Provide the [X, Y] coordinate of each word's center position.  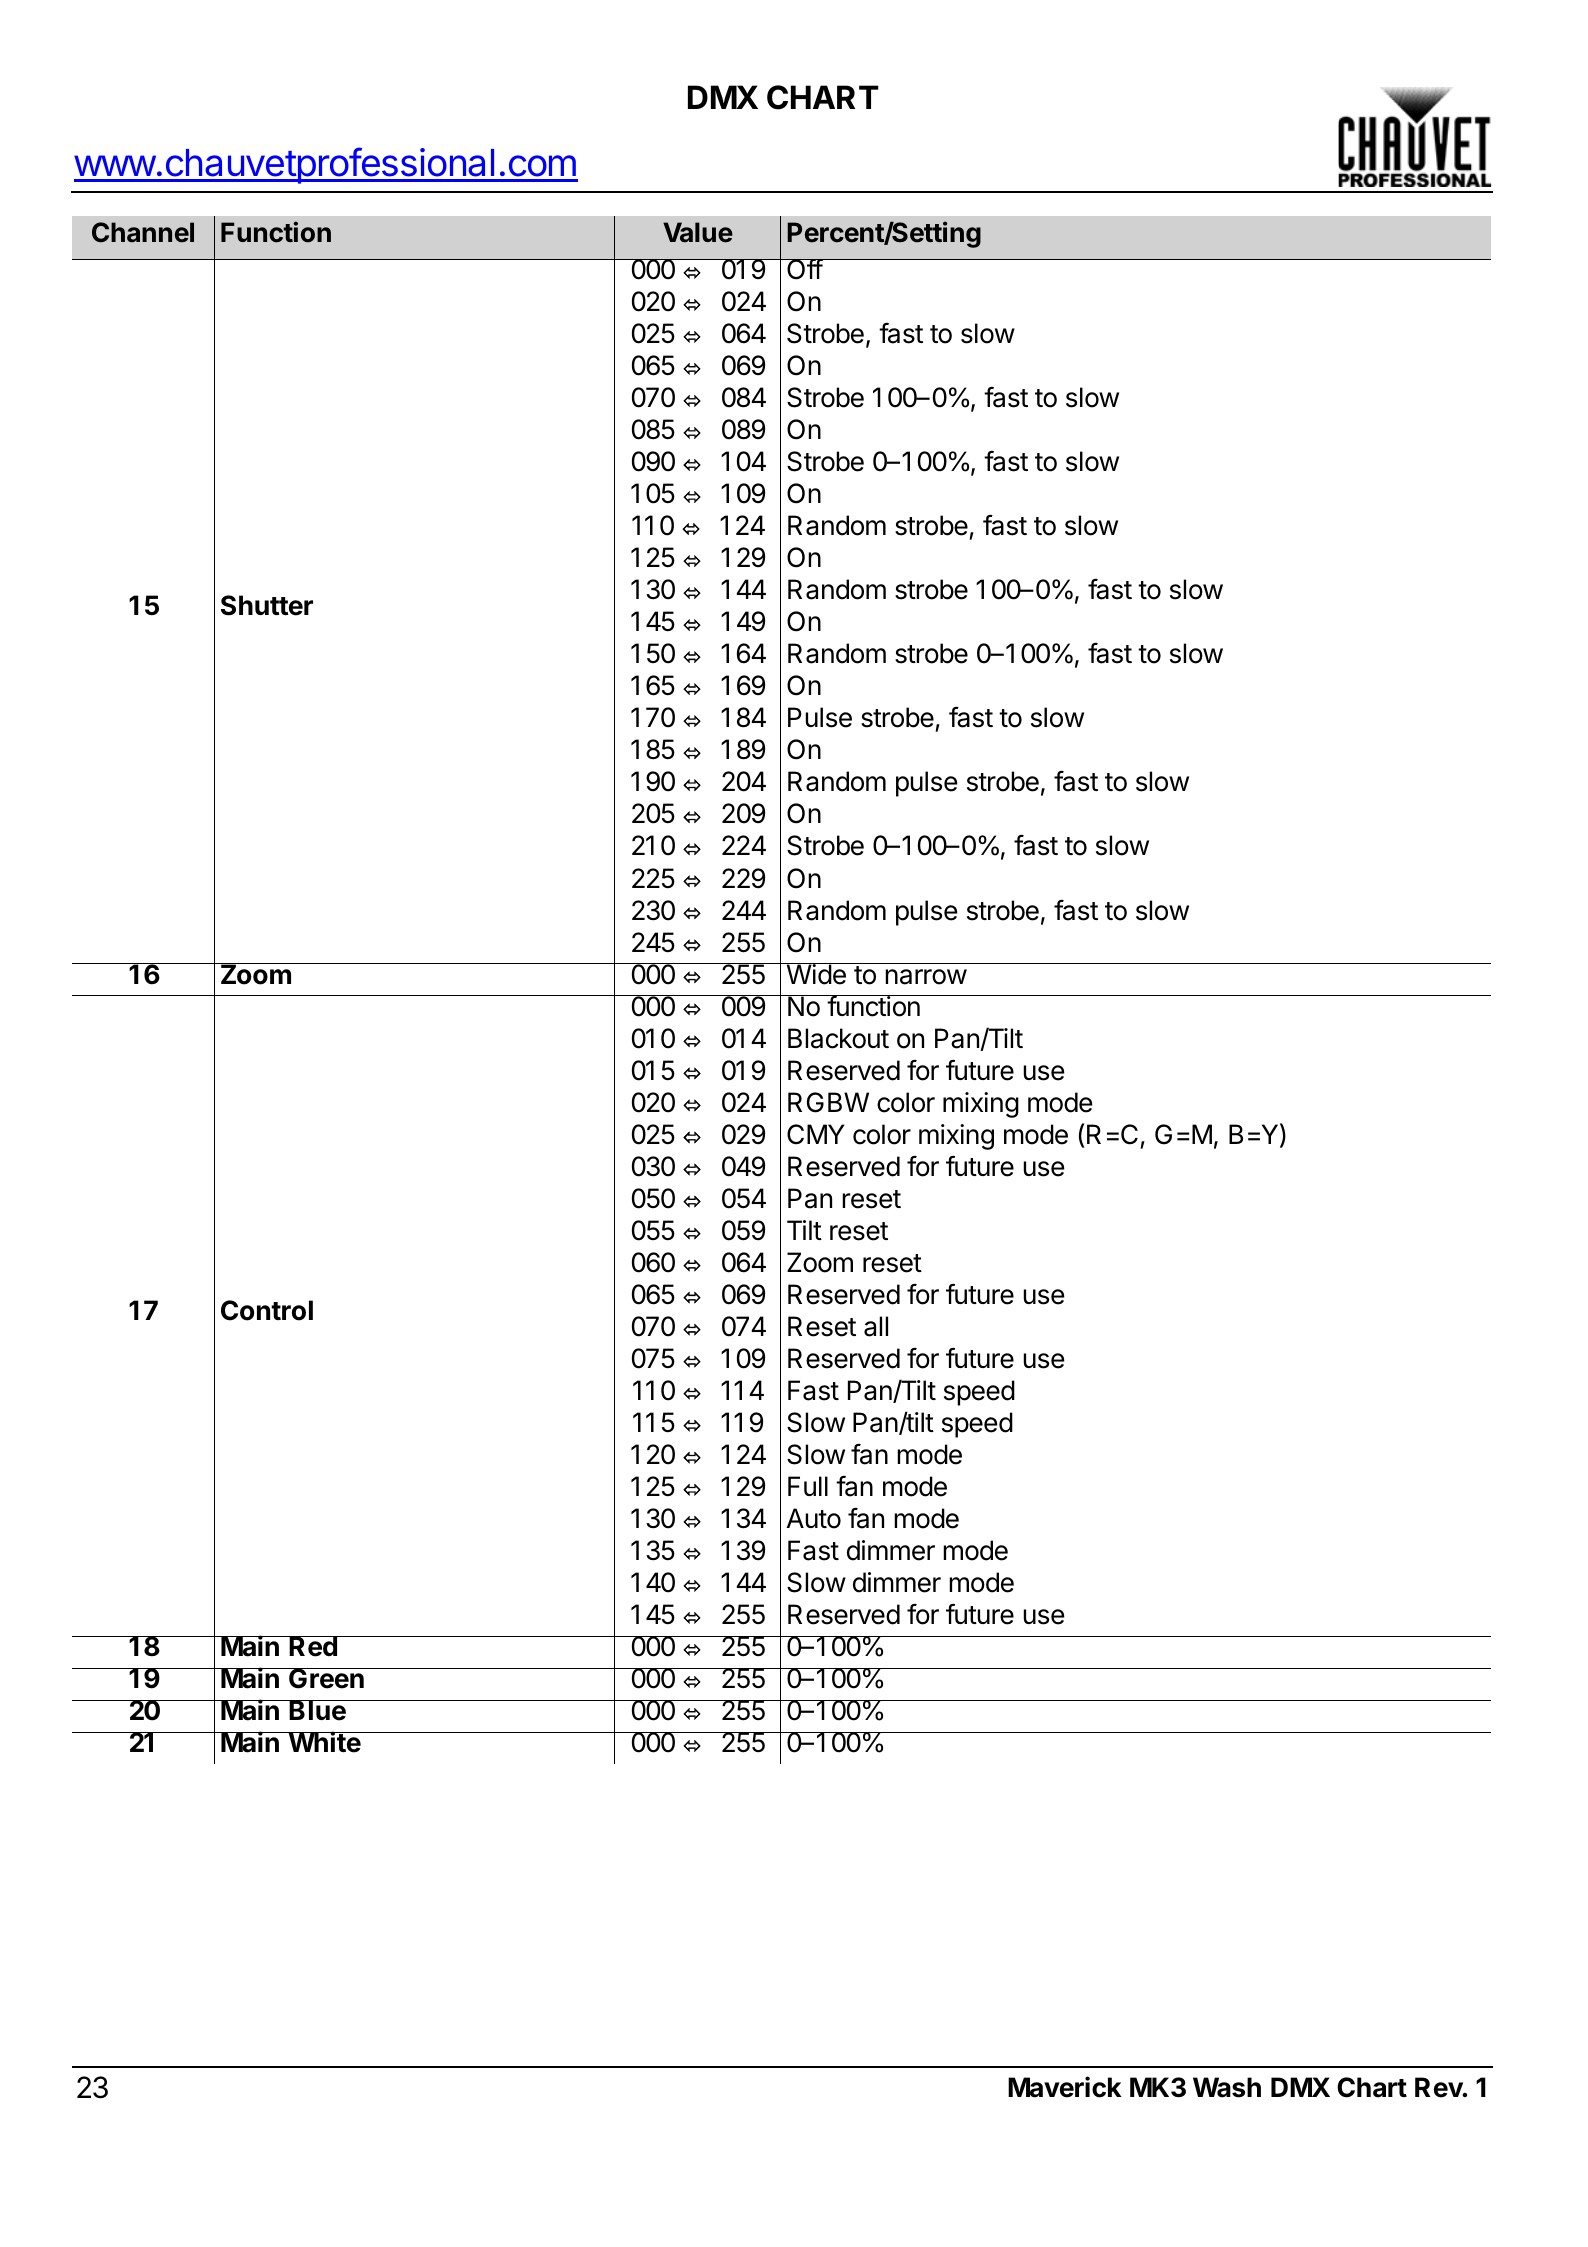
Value [698, 232]
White [324, 1742]
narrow [926, 977]
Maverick [1065, 2087]
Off [804, 269]
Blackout [838, 1038]
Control [267, 1310]
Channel [143, 232]
